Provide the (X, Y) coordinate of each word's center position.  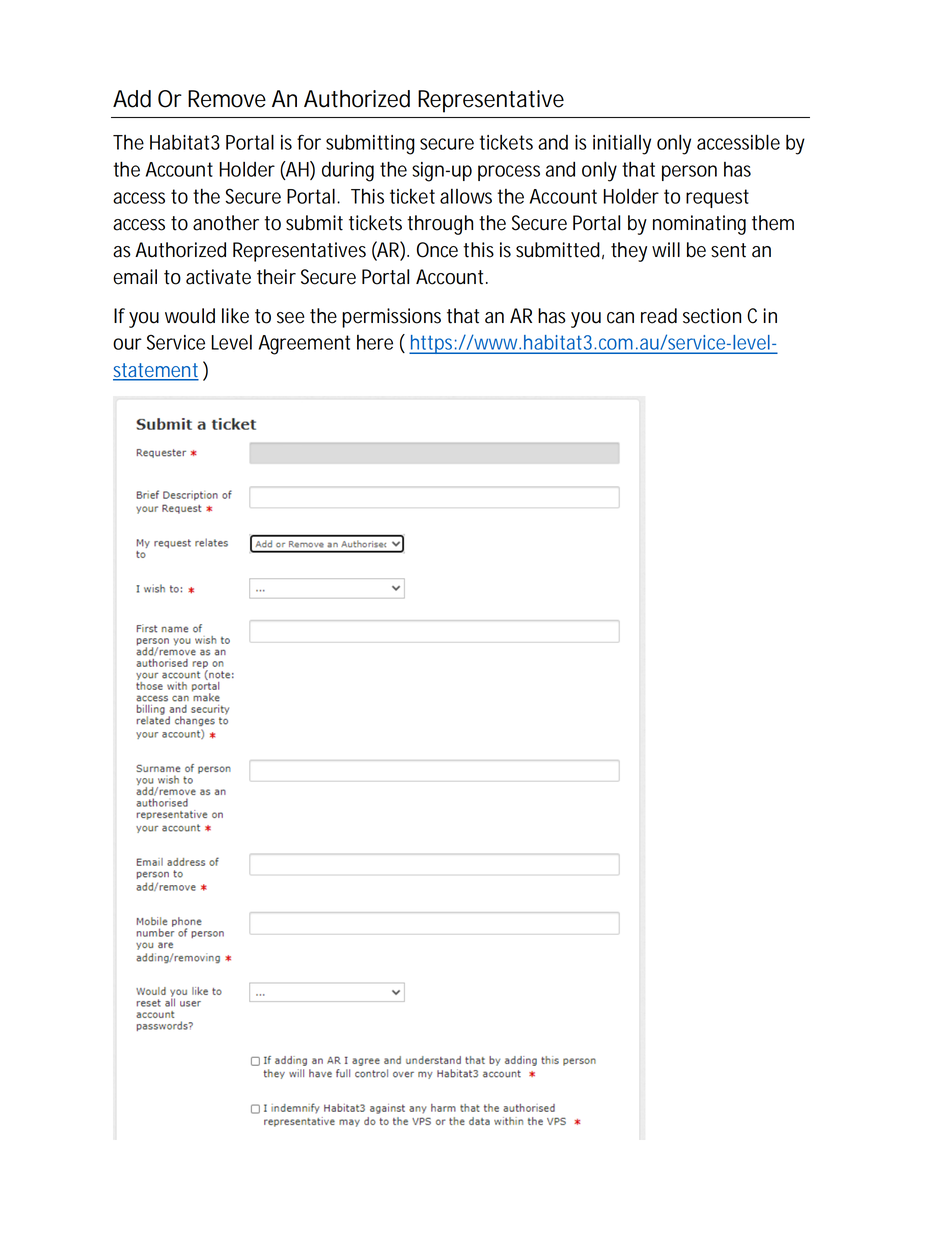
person (689, 173)
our (127, 344)
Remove (227, 99)
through (440, 225)
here (375, 342)
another (226, 223)
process (509, 173)
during (348, 171)
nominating (699, 225)
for (309, 142)
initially (622, 144)
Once (437, 250)
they (629, 252)
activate (218, 277)
